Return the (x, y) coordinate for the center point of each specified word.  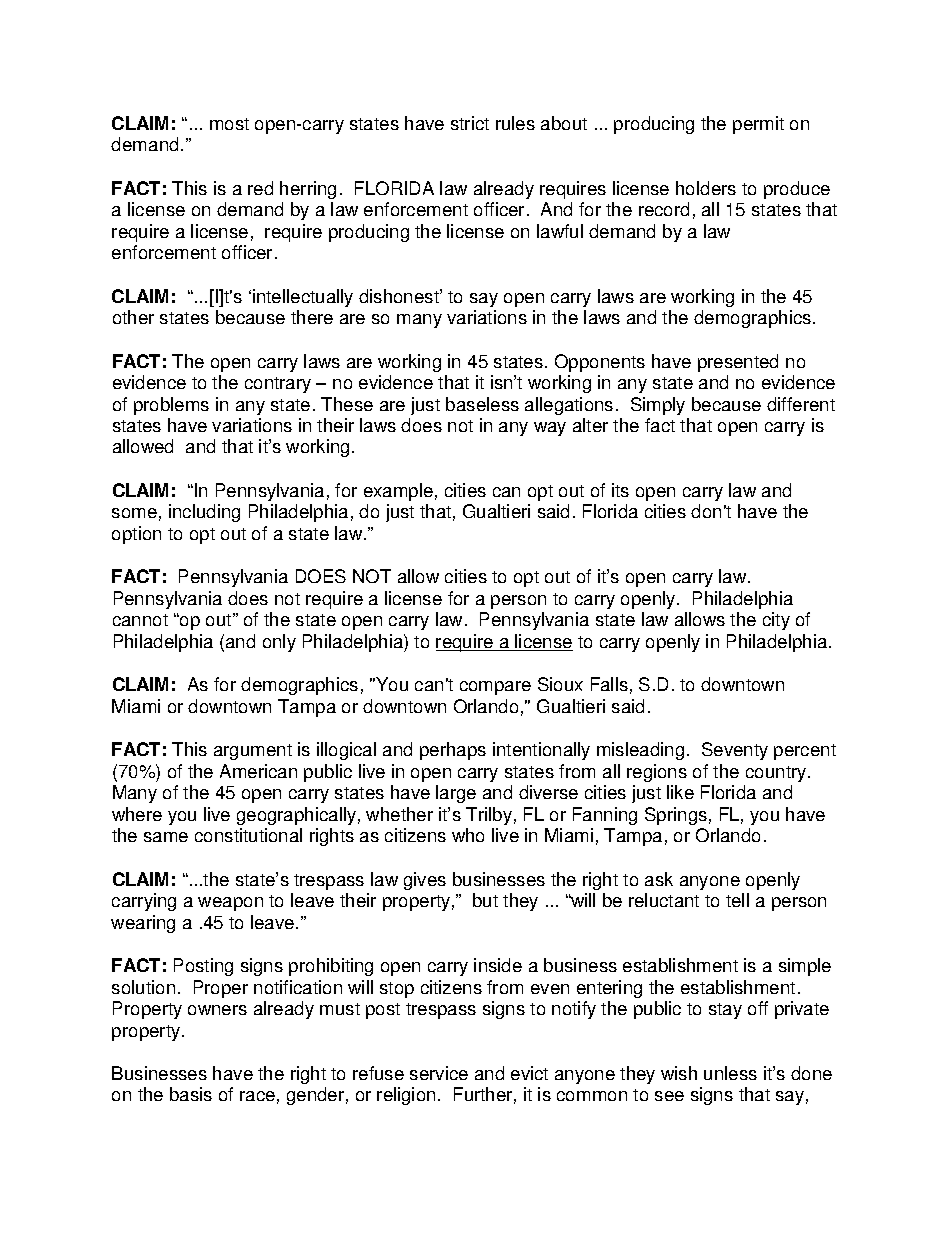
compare (495, 688)
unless (730, 1073)
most (229, 124)
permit (758, 125)
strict (470, 123)
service (439, 1073)
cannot (140, 620)
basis (191, 1094)
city (776, 621)
